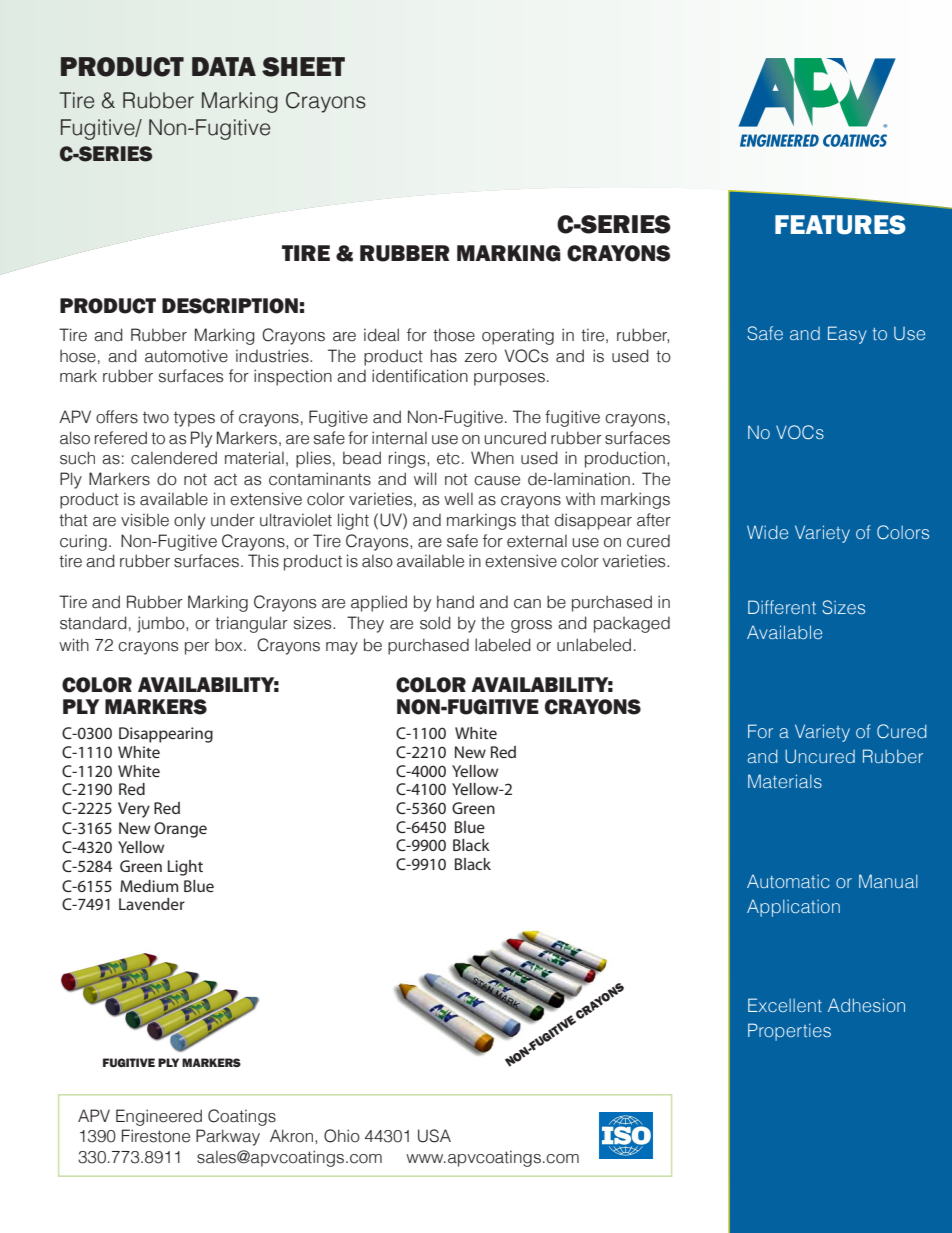 The width and height of the screenshot is (952, 1233). I want to click on gross, so click(531, 626).
